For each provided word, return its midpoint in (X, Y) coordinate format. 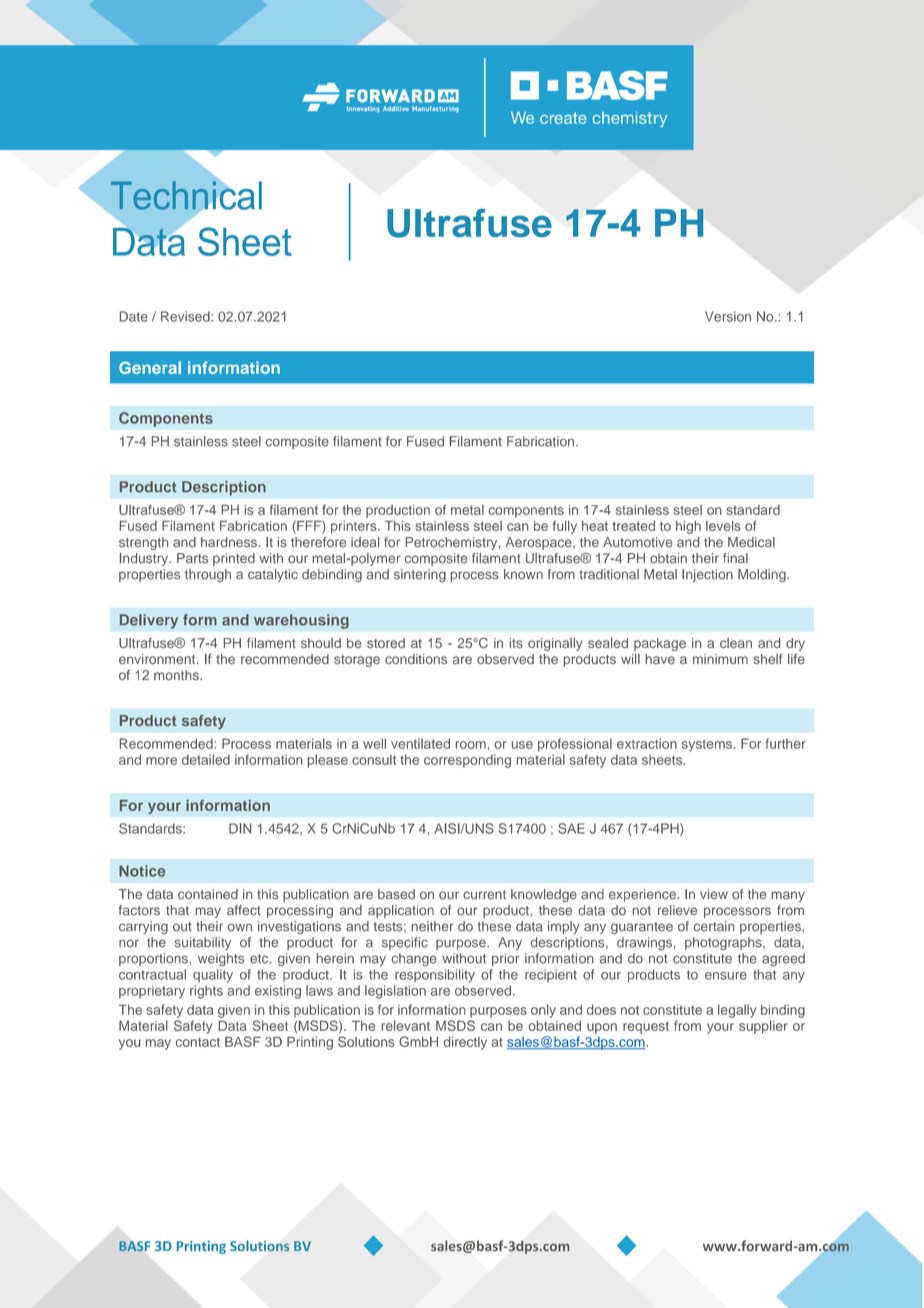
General (150, 367)
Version (728, 316)
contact (198, 1042)
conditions (416, 659)
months (177, 675)
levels (723, 526)
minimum (720, 659)
